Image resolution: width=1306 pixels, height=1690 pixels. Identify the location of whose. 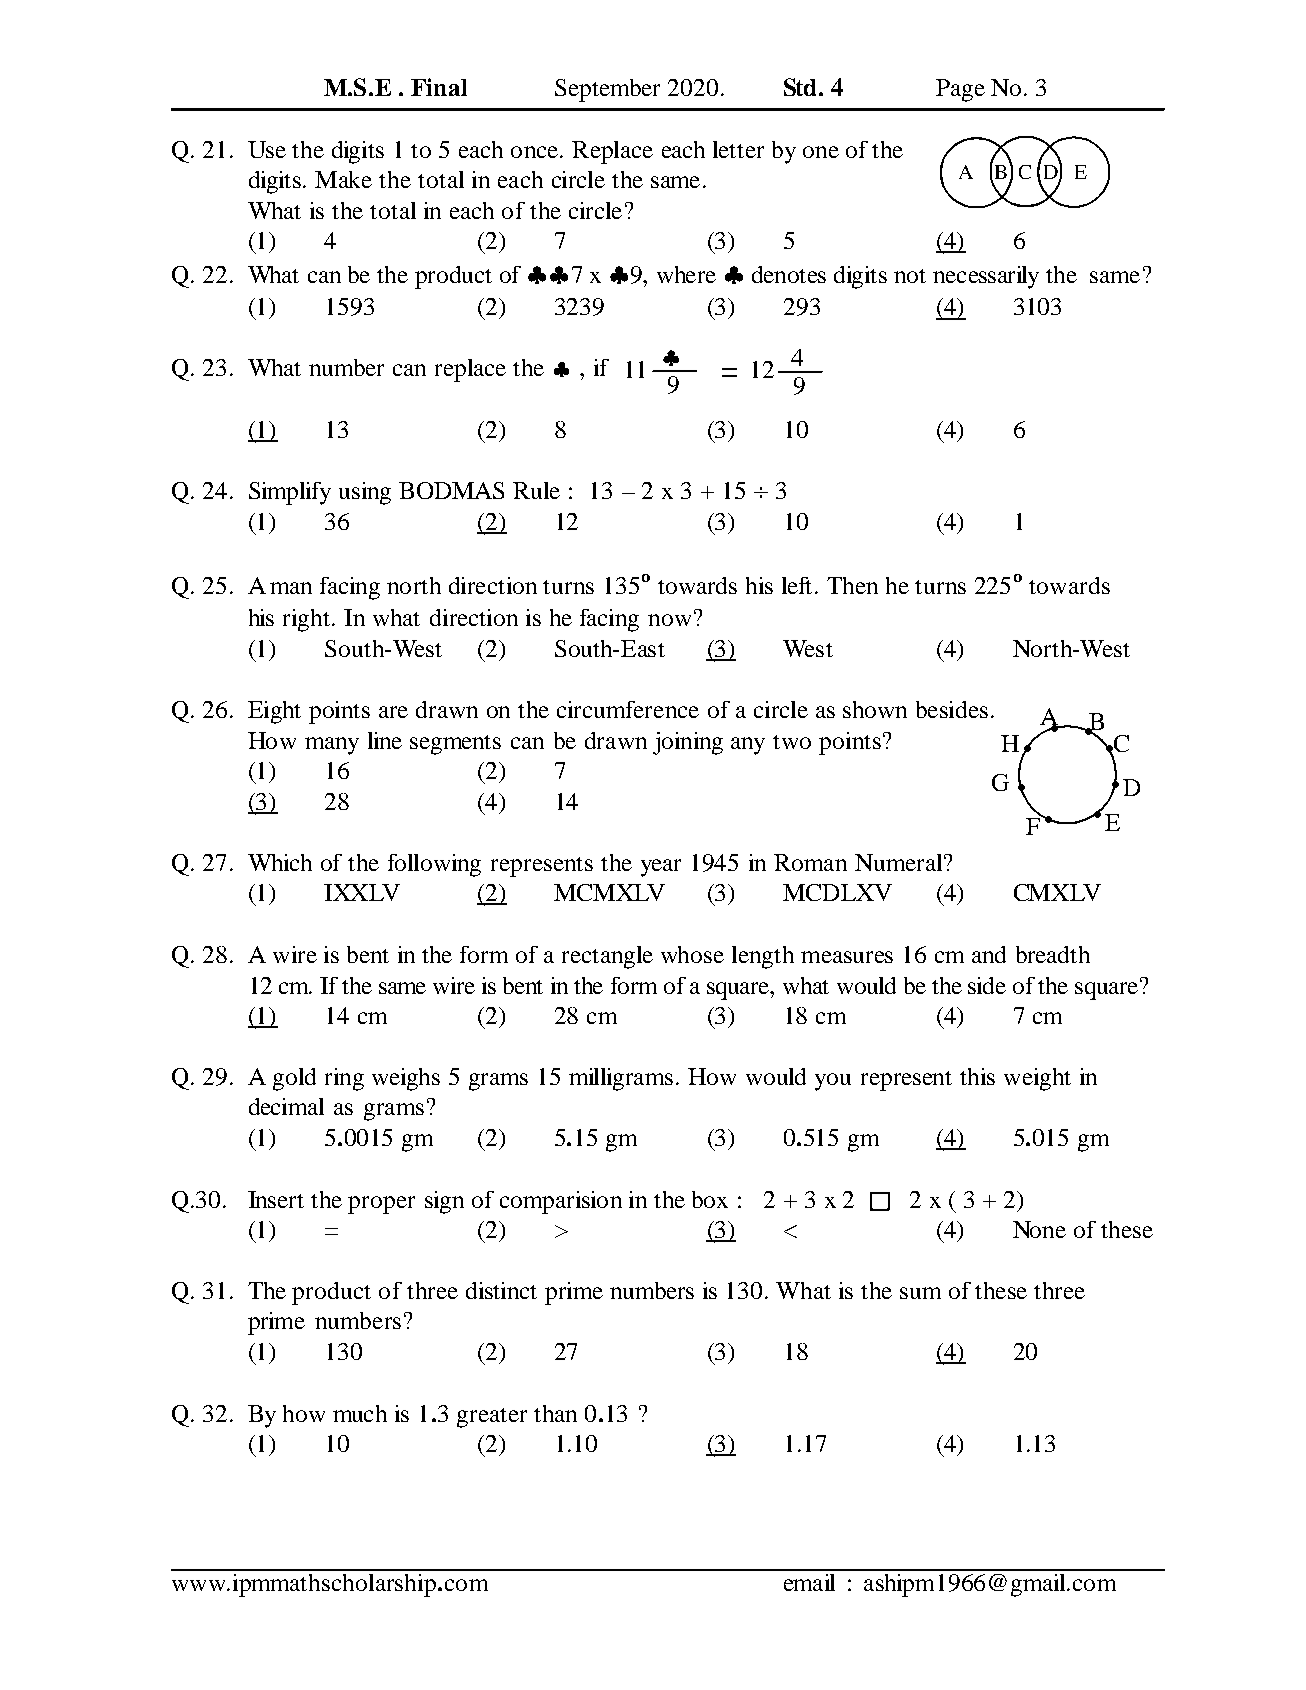
(692, 954).
